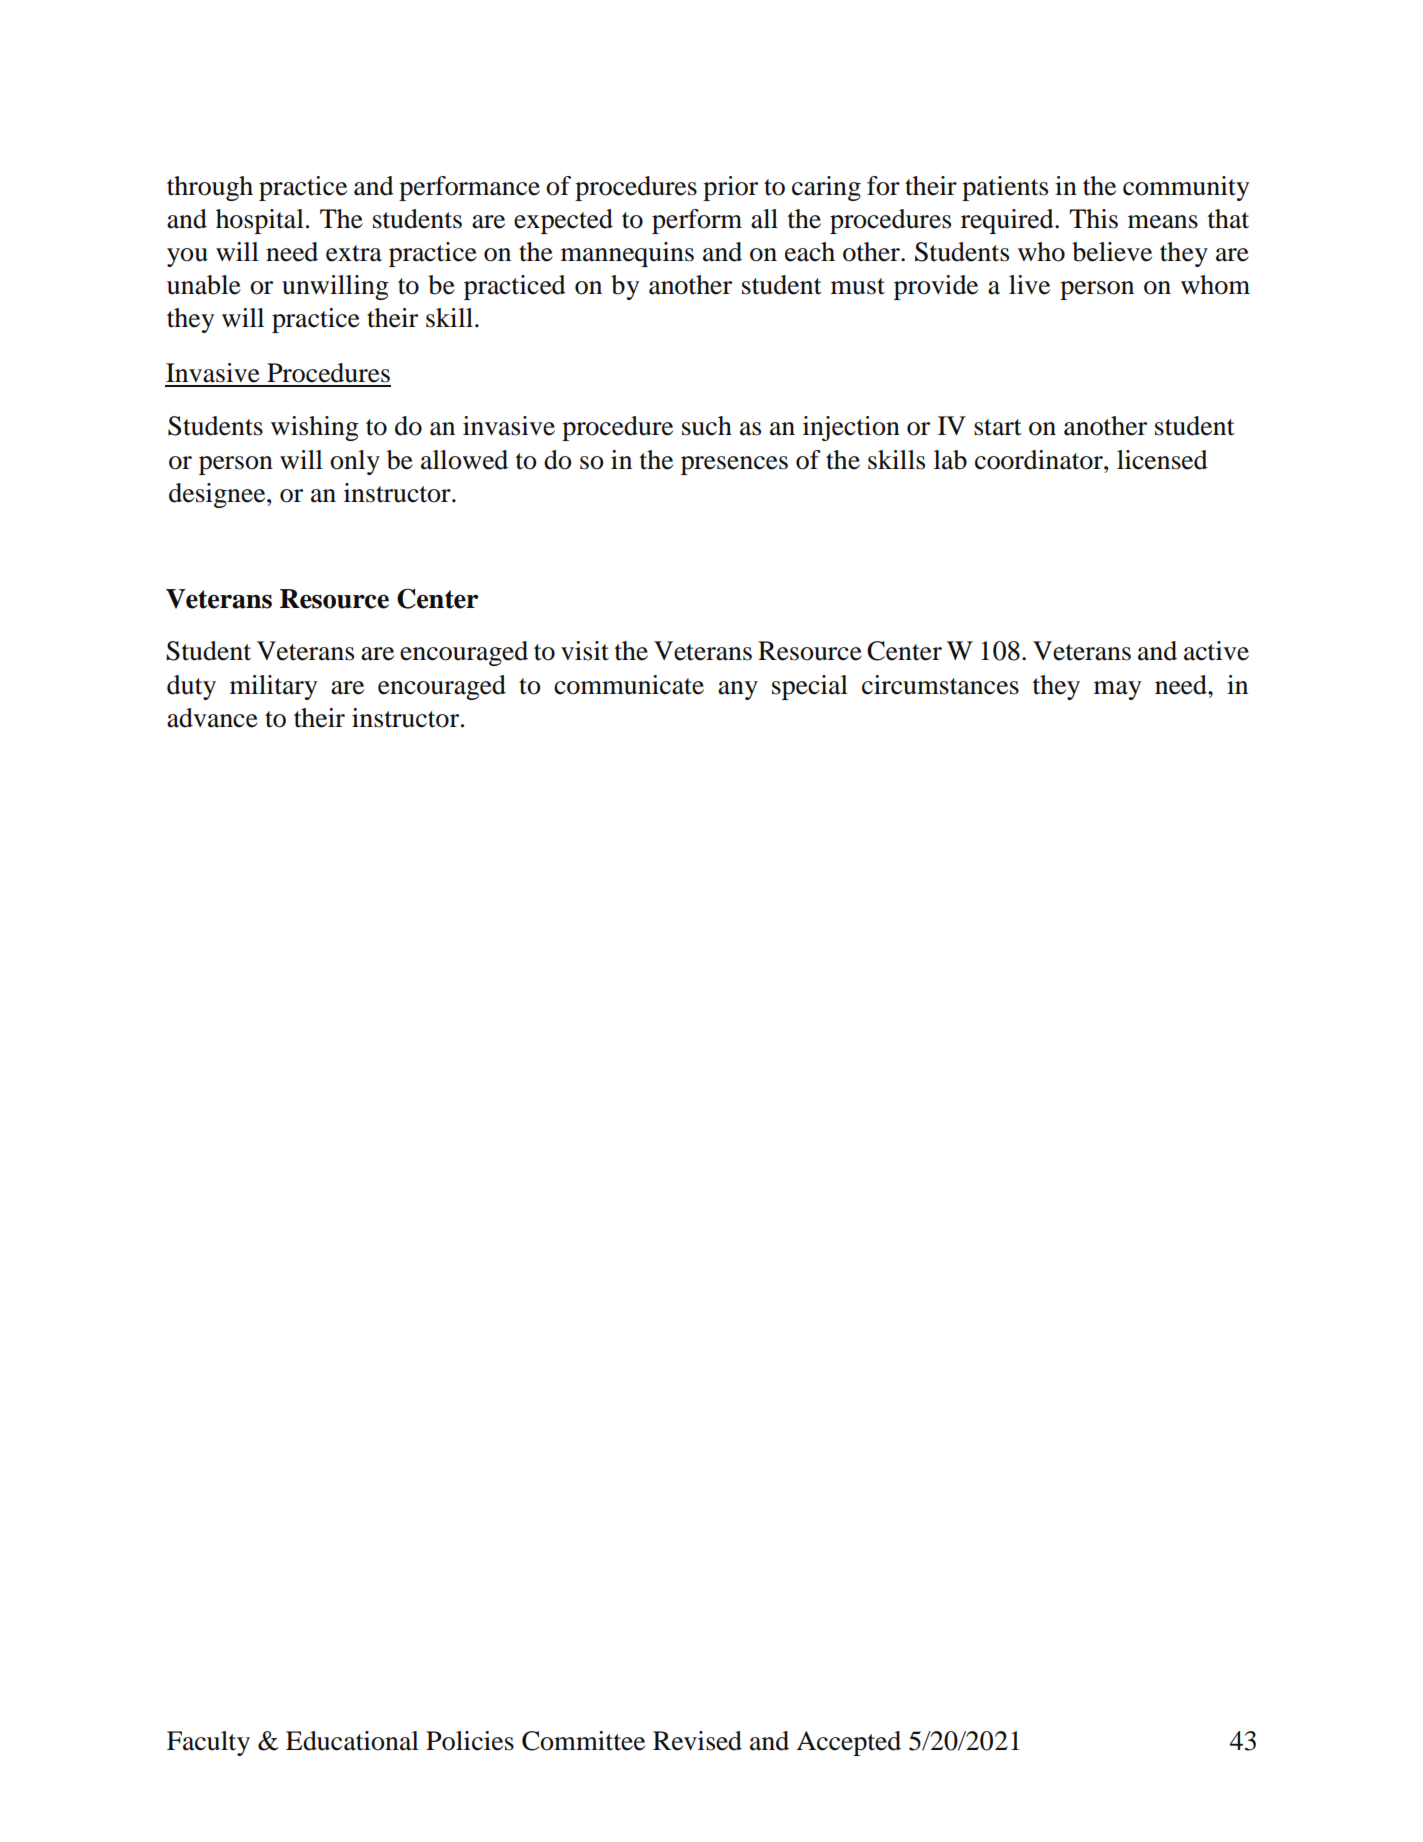  What do you see at coordinates (1093, 219) in the image?
I see `This` at bounding box center [1093, 219].
